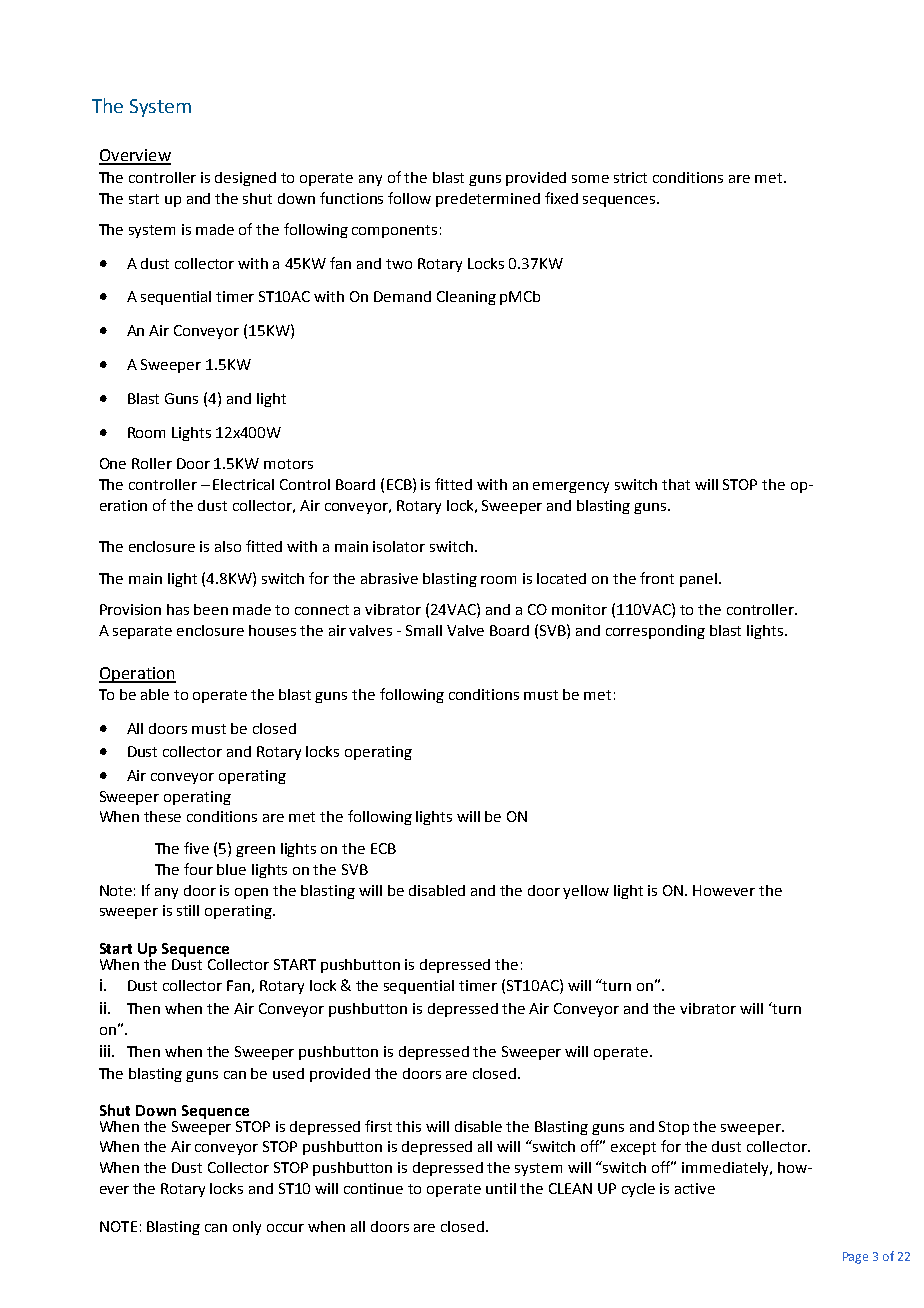  Describe the element at coordinates (630, 177) in the image. I see `strict` at that location.
